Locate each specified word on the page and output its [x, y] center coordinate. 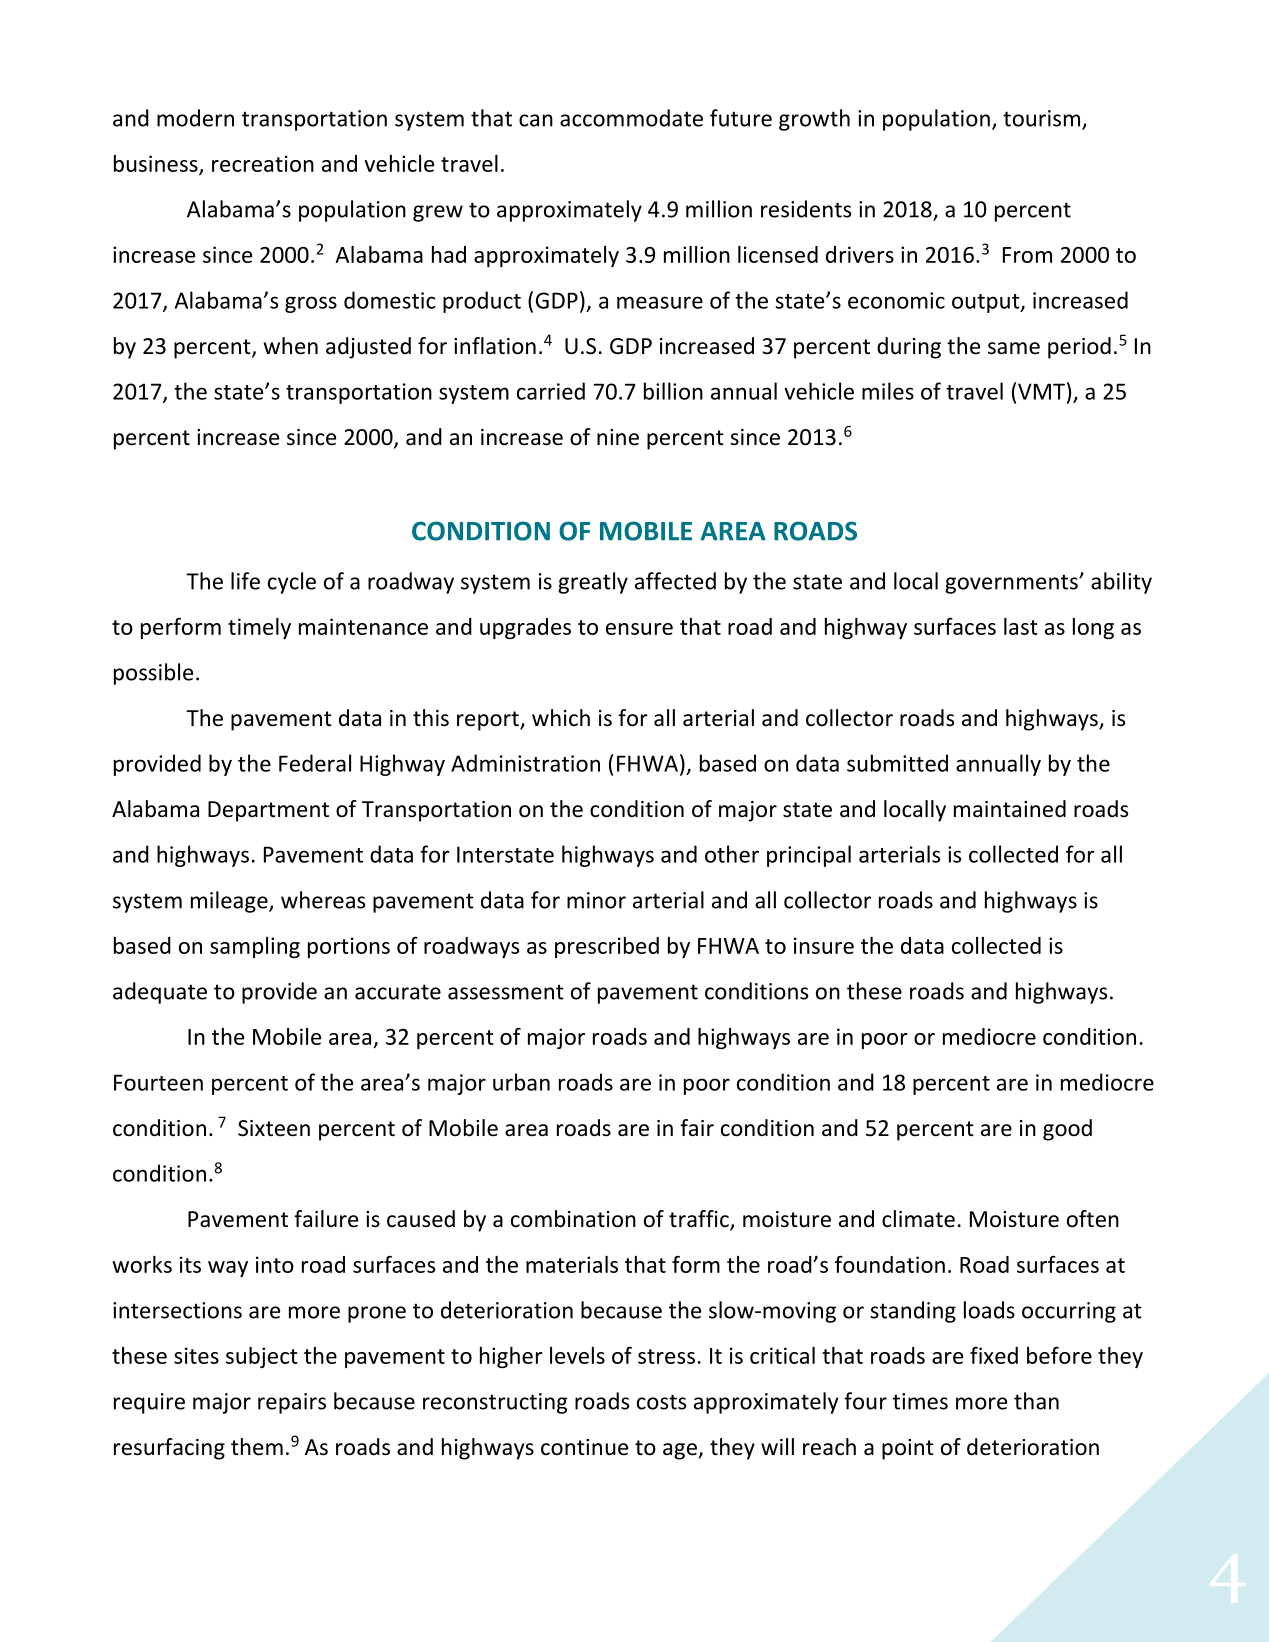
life [245, 581]
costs [661, 1402]
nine [618, 437]
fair [697, 1128]
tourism [1041, 118]
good [1067, 1130]
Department [268, 811]
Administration [525, 763]
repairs [292, 1403]
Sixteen [274, 1128]
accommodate [631, 118]
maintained [1010, 809]
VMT [1041, 391]
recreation [263, 163]
